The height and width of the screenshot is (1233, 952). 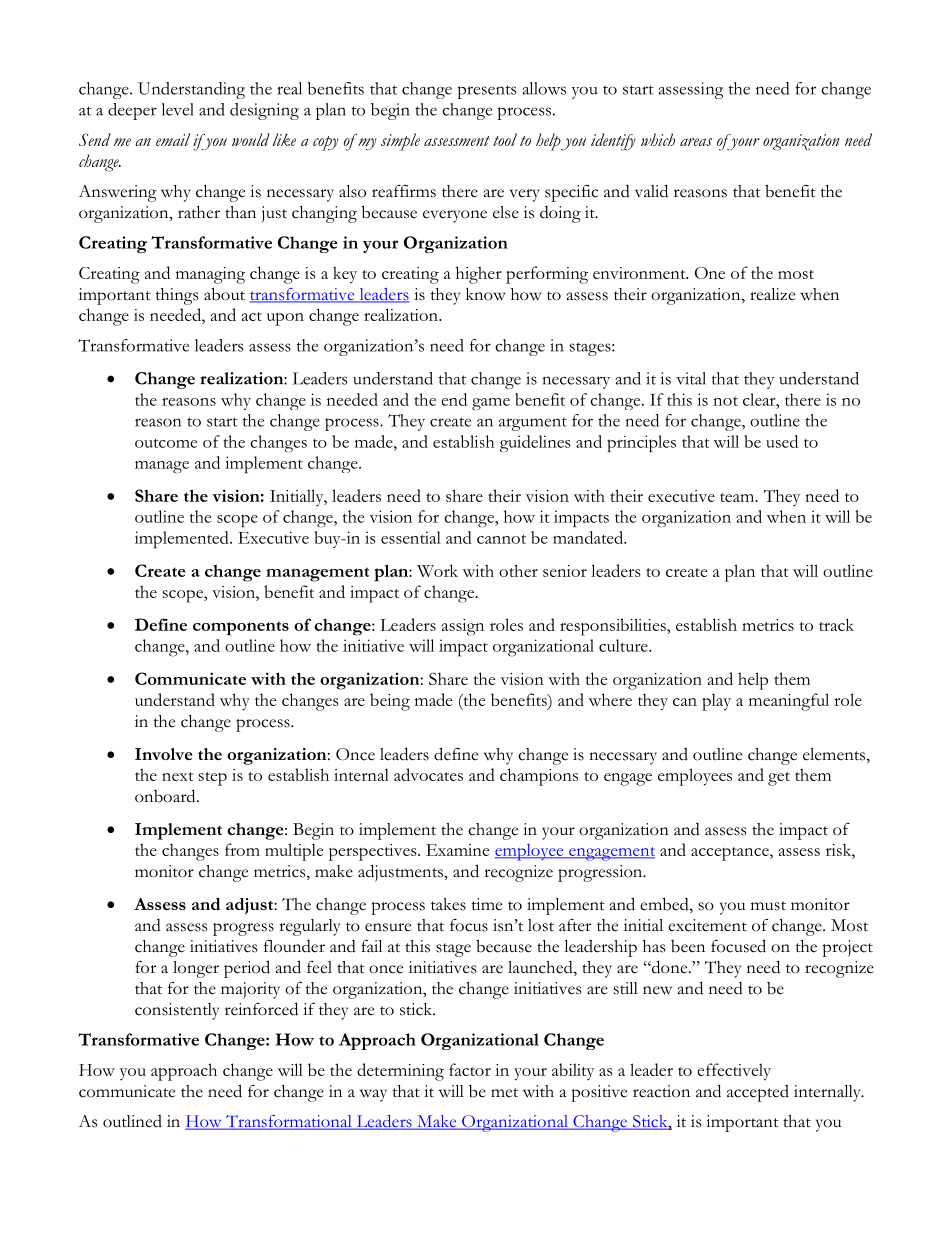 I want to click on areas, so click(x=696, y=142).
